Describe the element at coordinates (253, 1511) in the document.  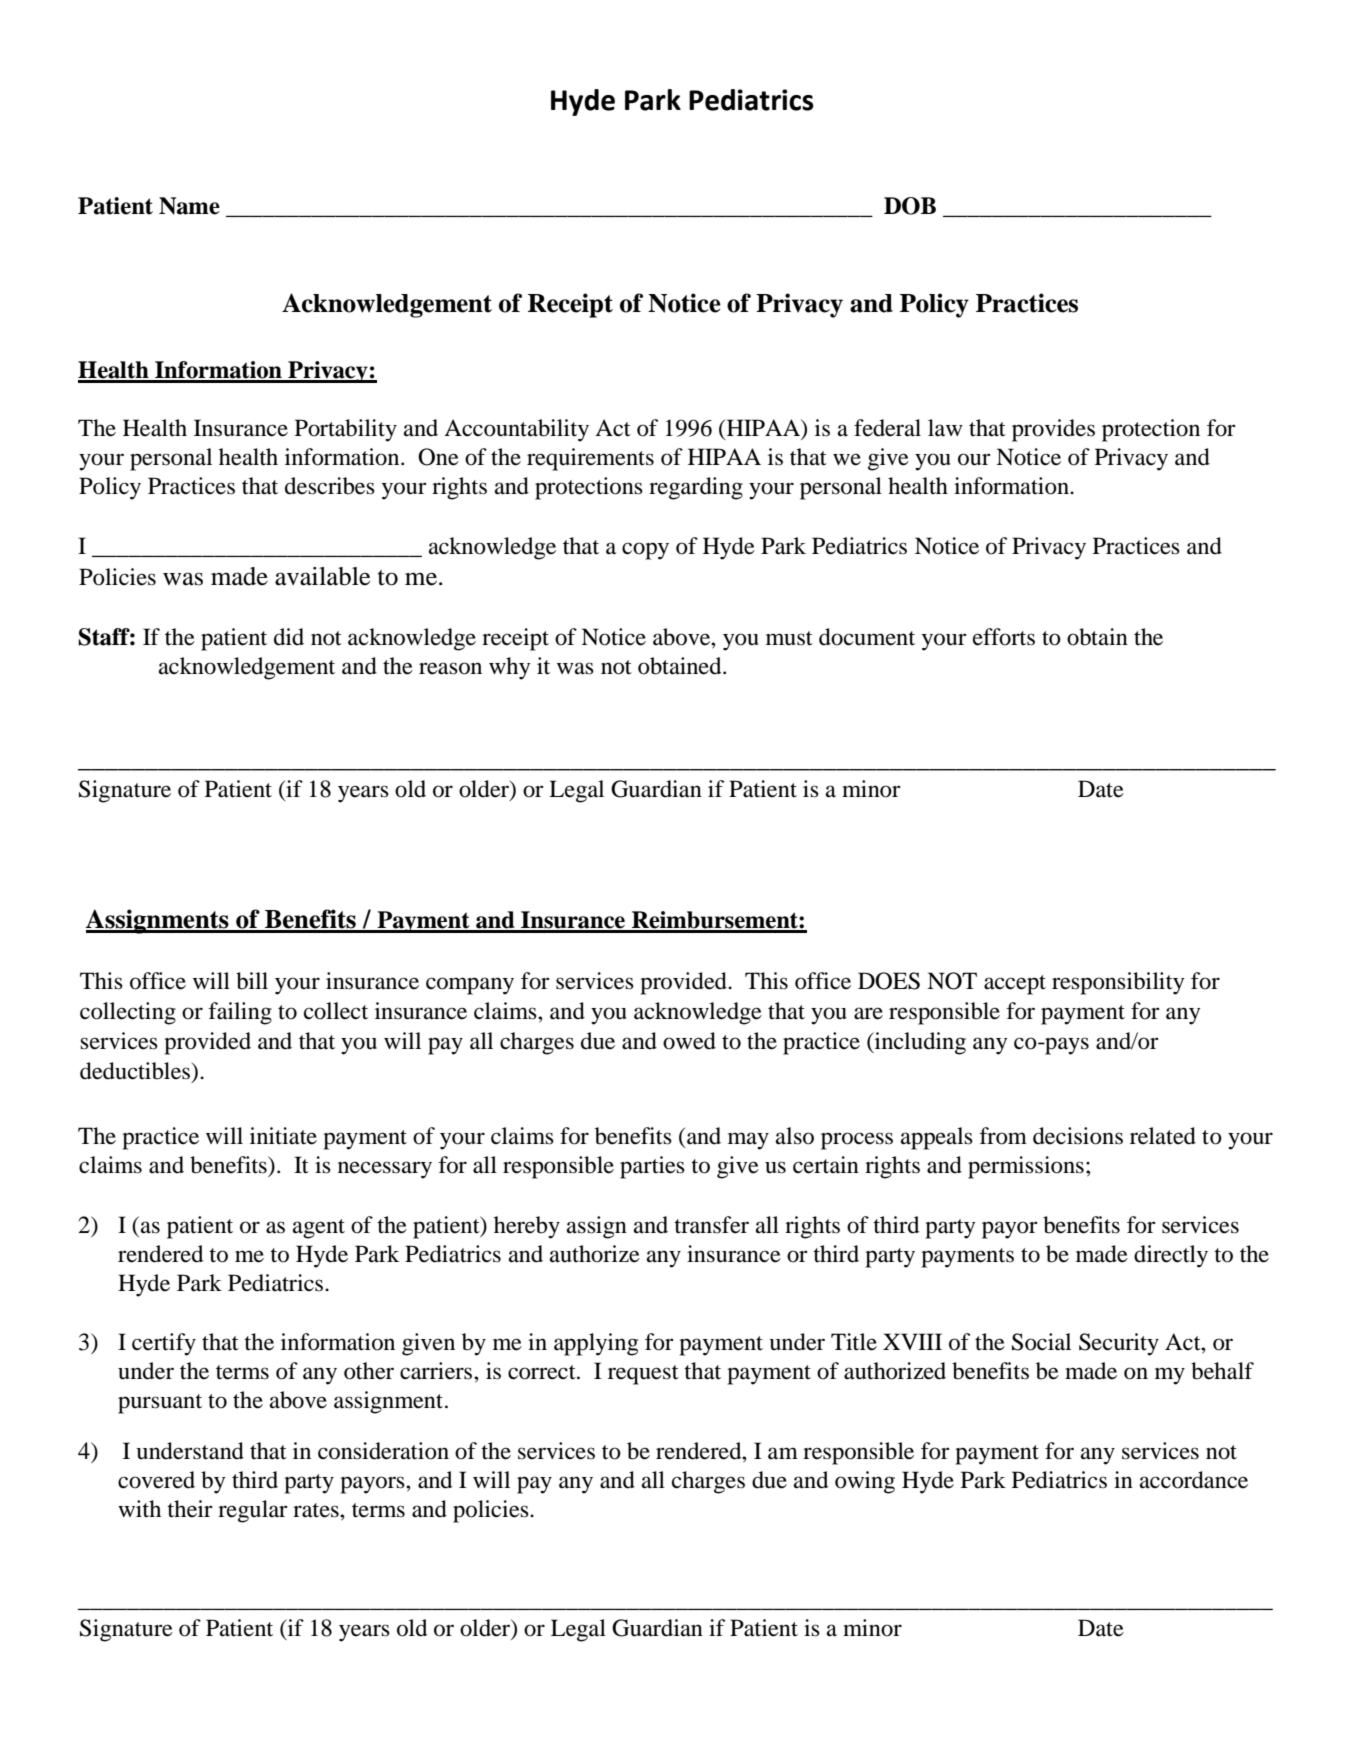
I see `regular` at that location.
